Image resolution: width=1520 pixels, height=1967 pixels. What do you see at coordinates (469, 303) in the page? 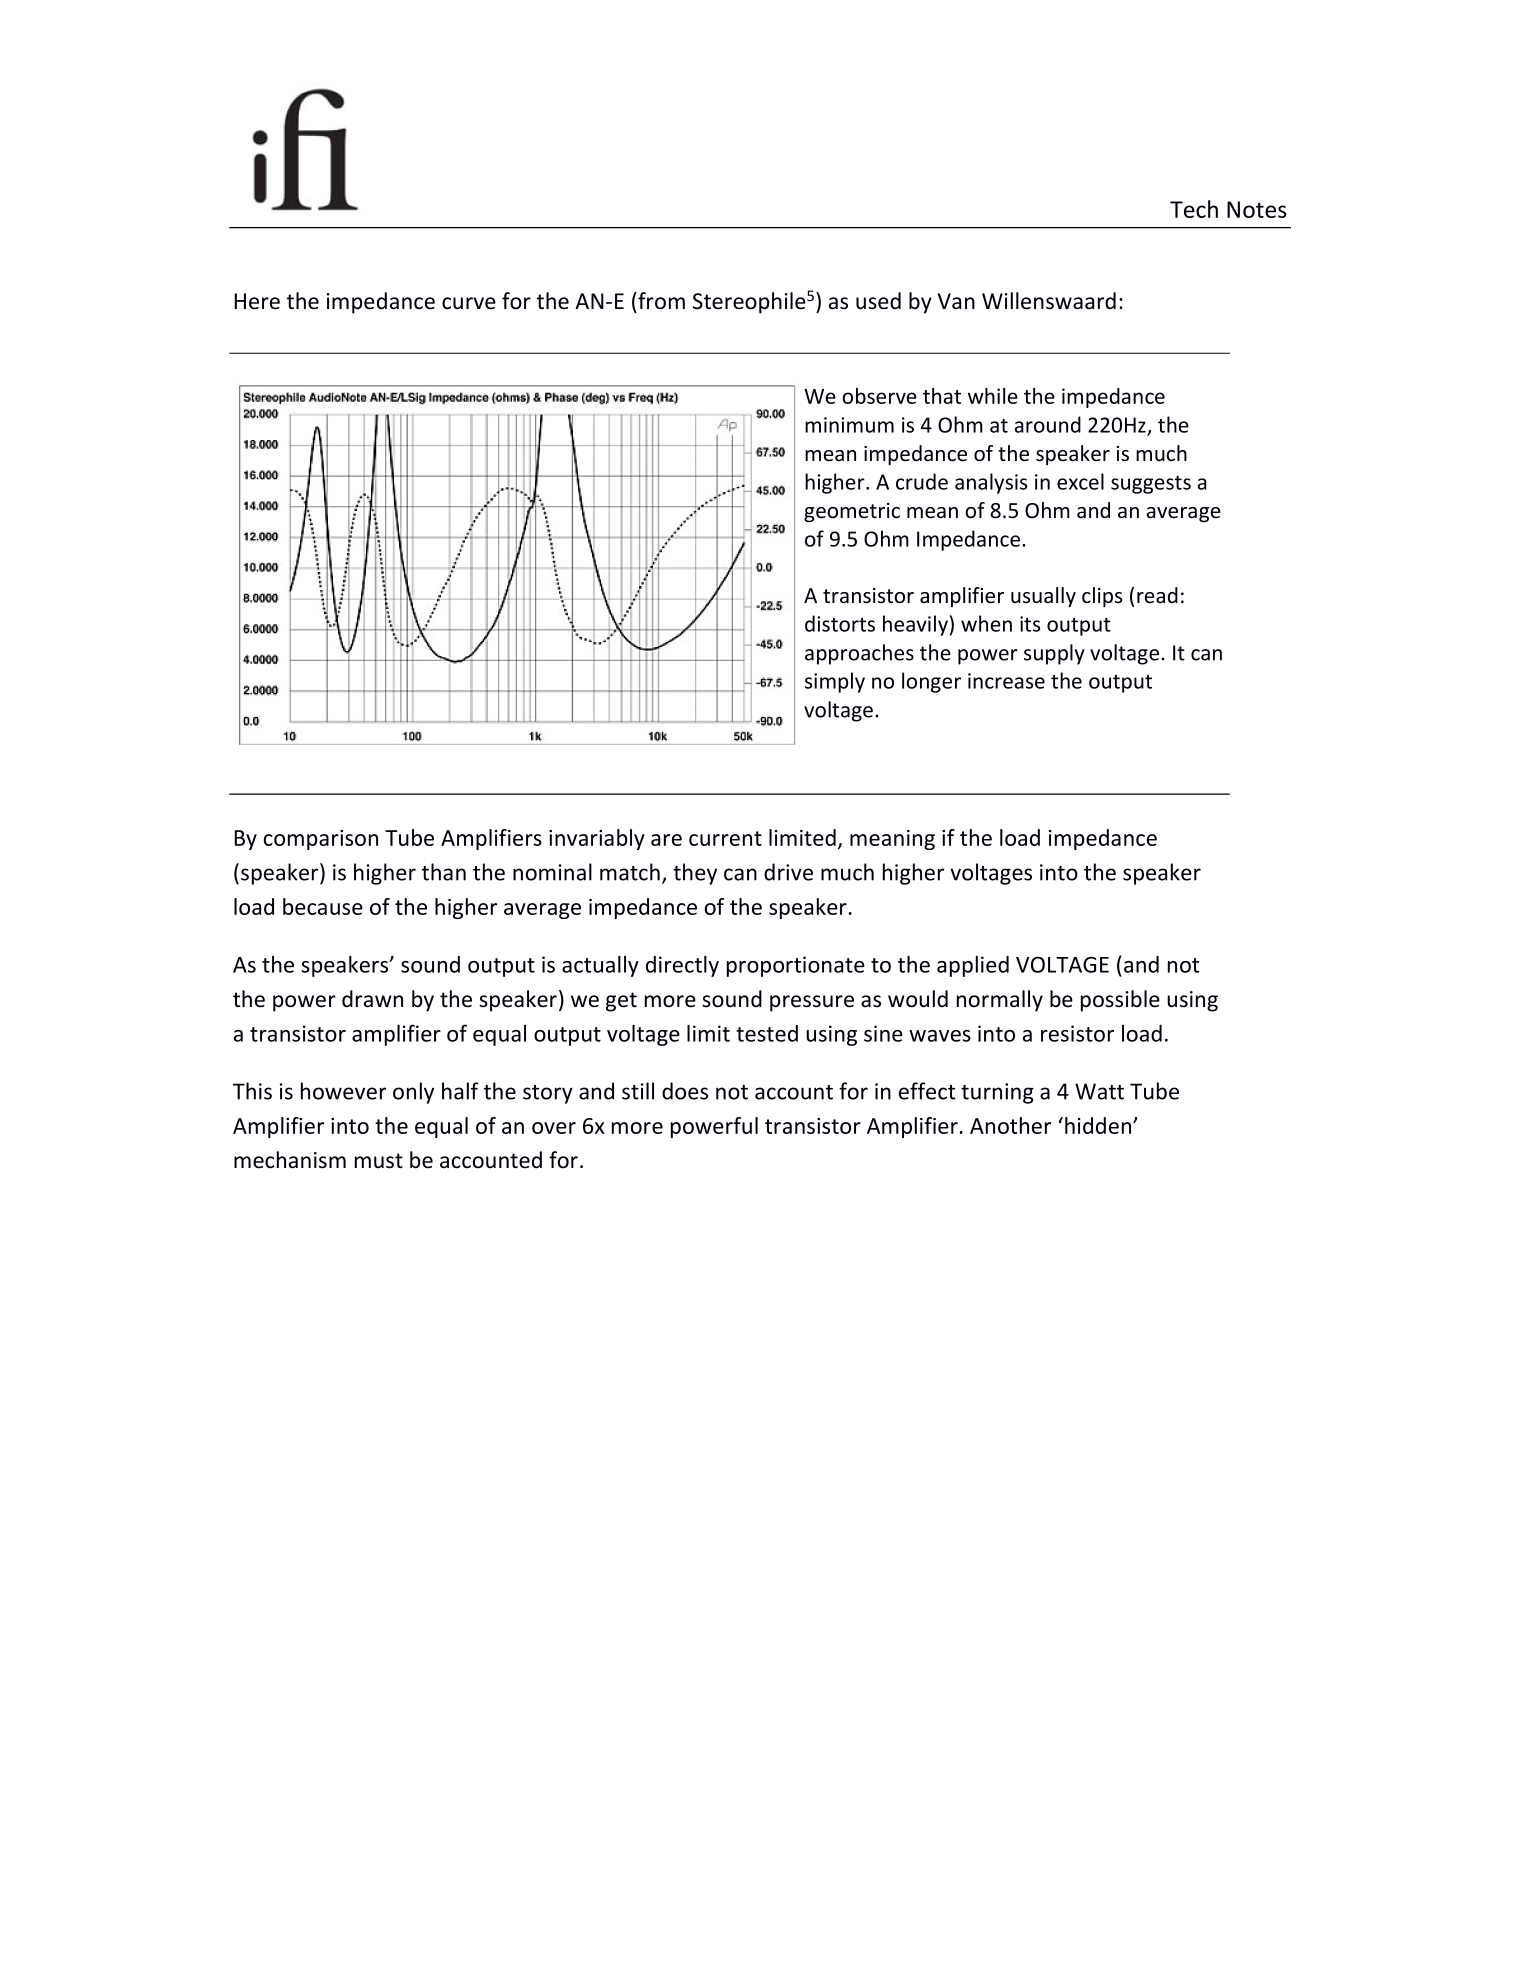
I see `curve` at bounding box center [469, 303].
